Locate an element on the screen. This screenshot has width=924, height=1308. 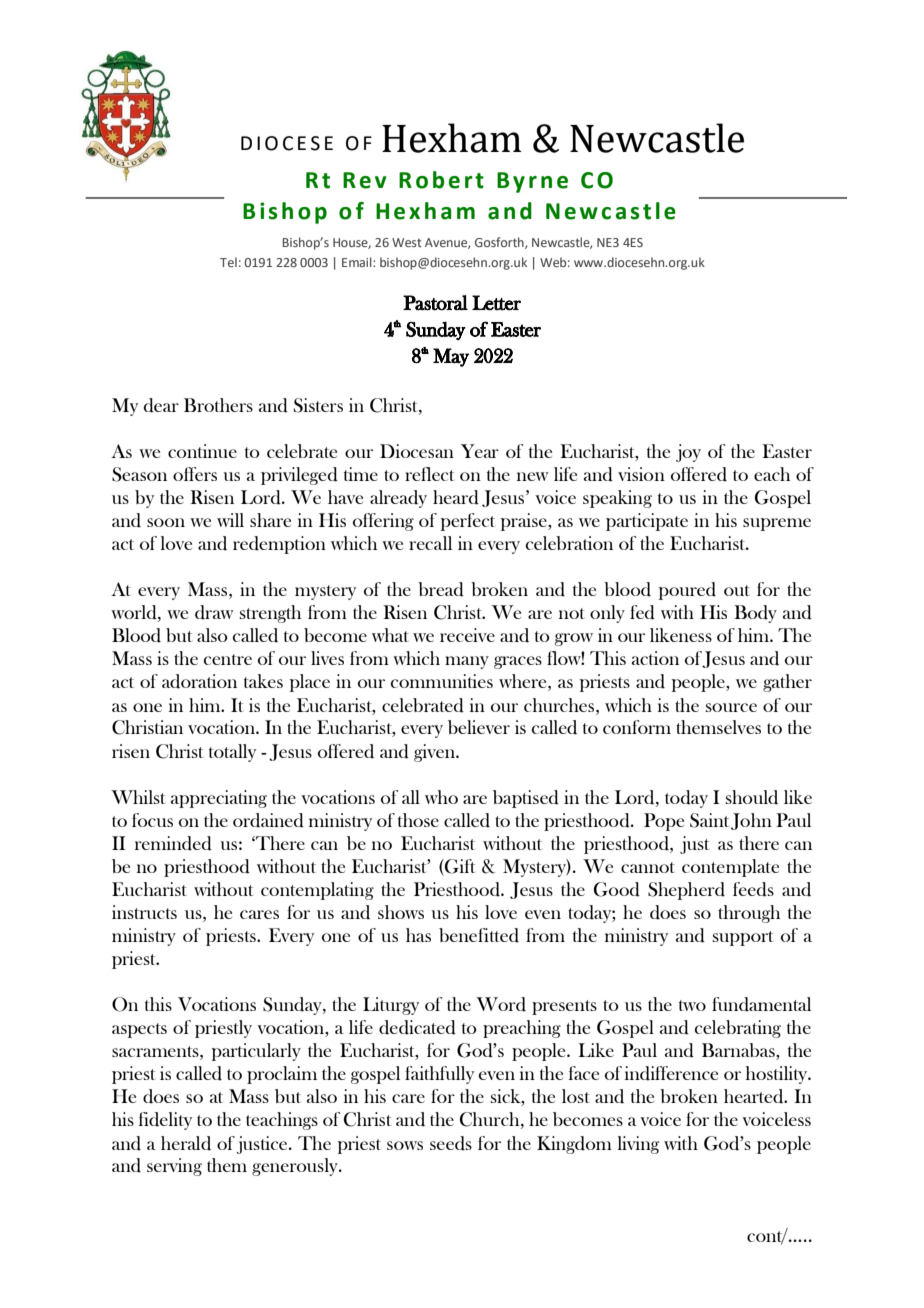
Tel is located at coordinates (228, 262).
